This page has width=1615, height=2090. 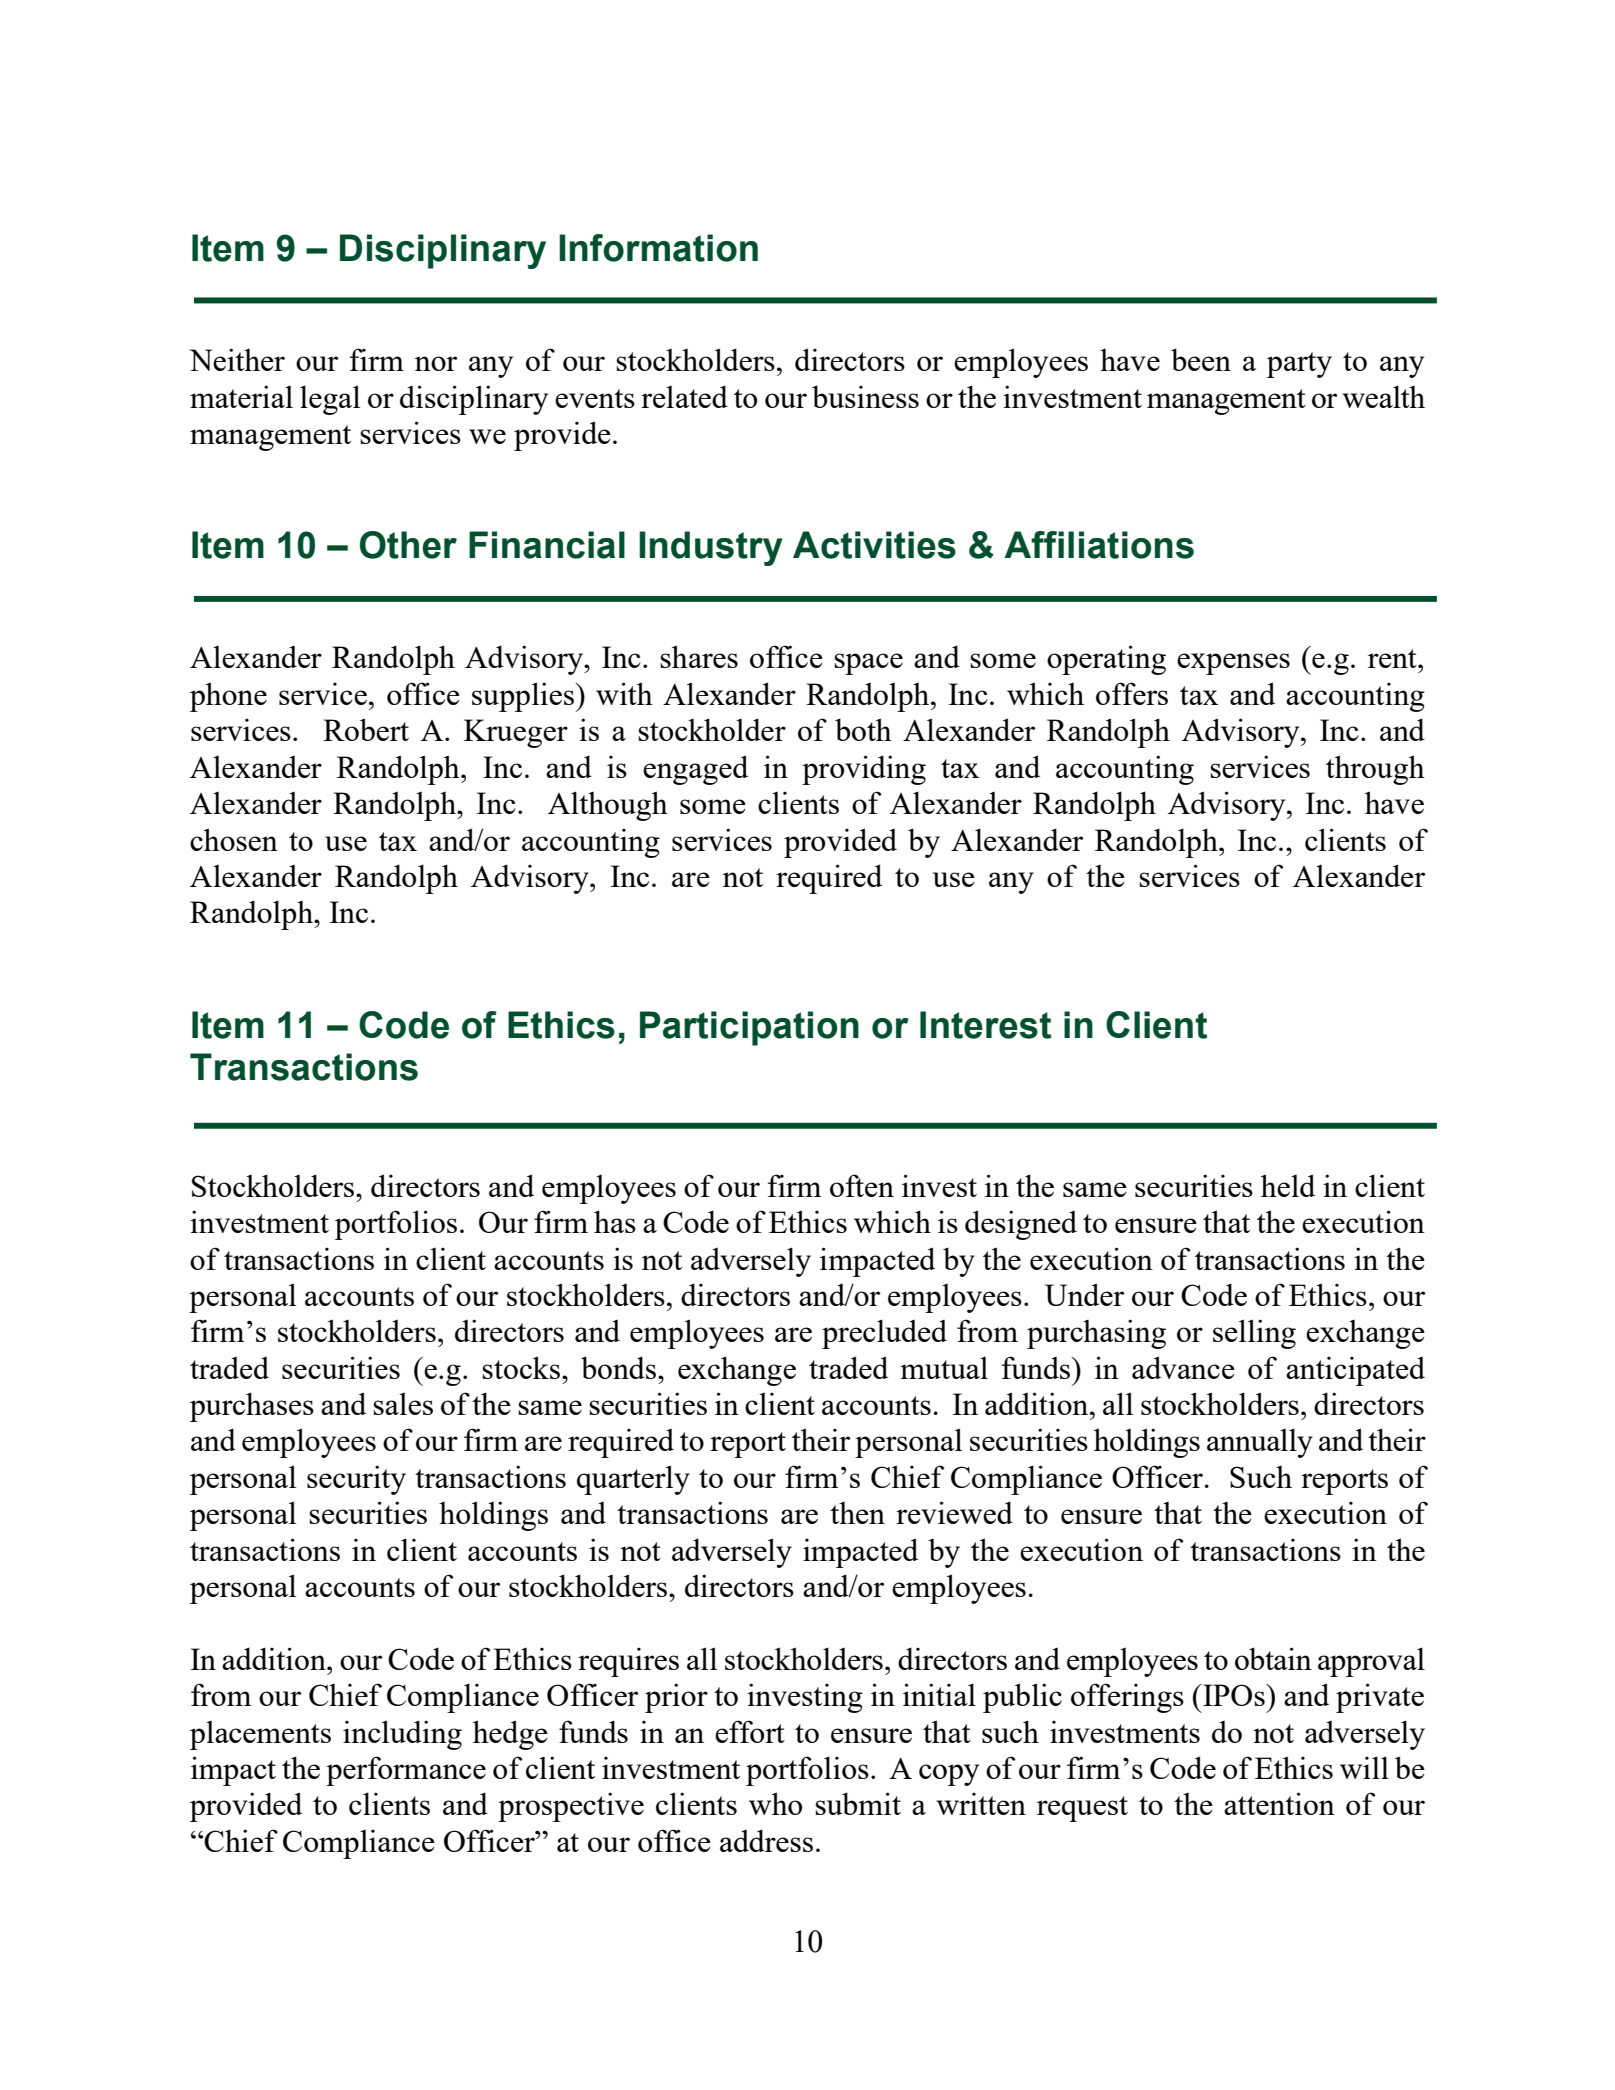 I want to click on Robert, so click(x=366, y=729).
